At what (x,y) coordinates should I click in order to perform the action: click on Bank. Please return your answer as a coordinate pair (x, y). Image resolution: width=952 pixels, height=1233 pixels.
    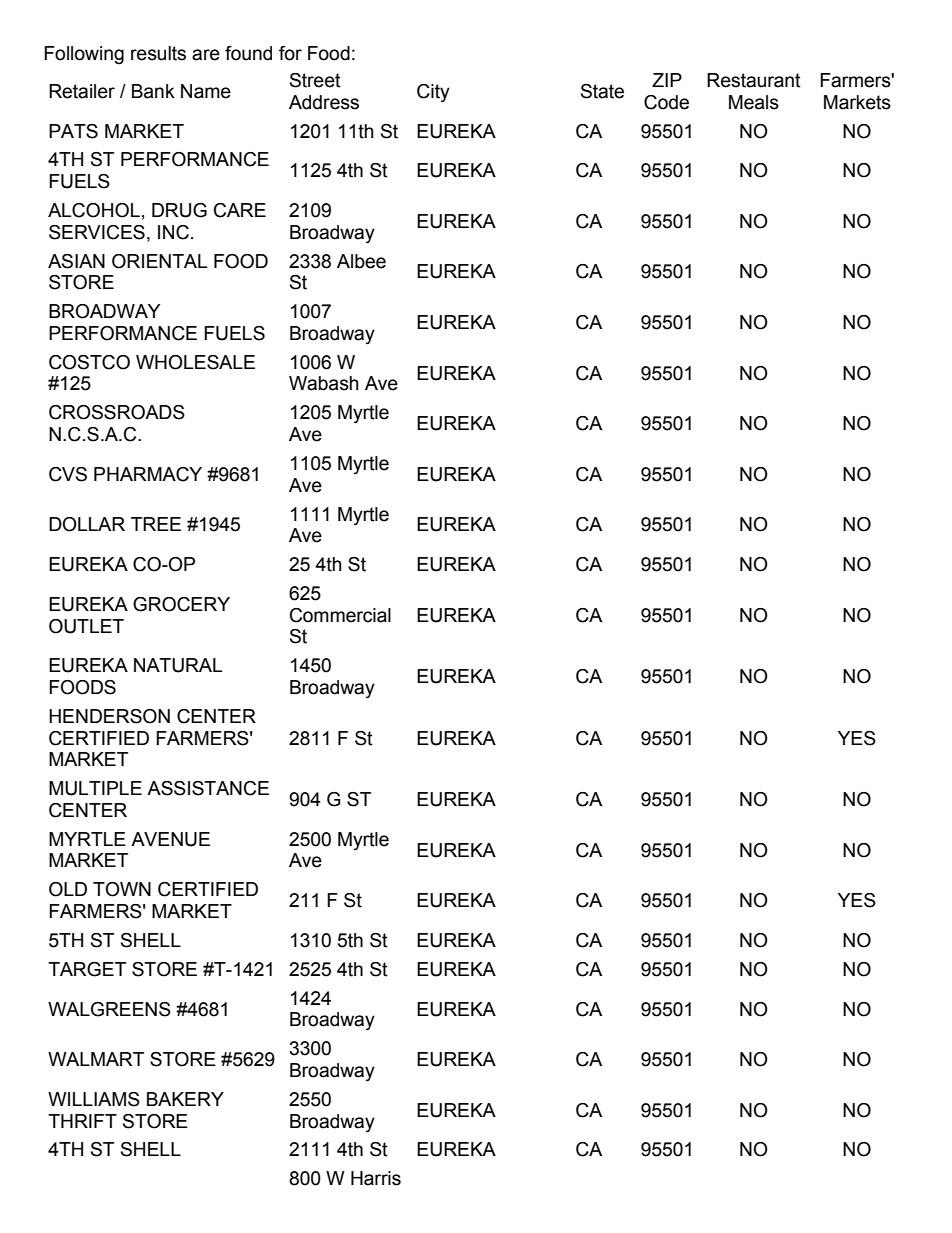
    Looking at the image, I should click on (153, 91).
